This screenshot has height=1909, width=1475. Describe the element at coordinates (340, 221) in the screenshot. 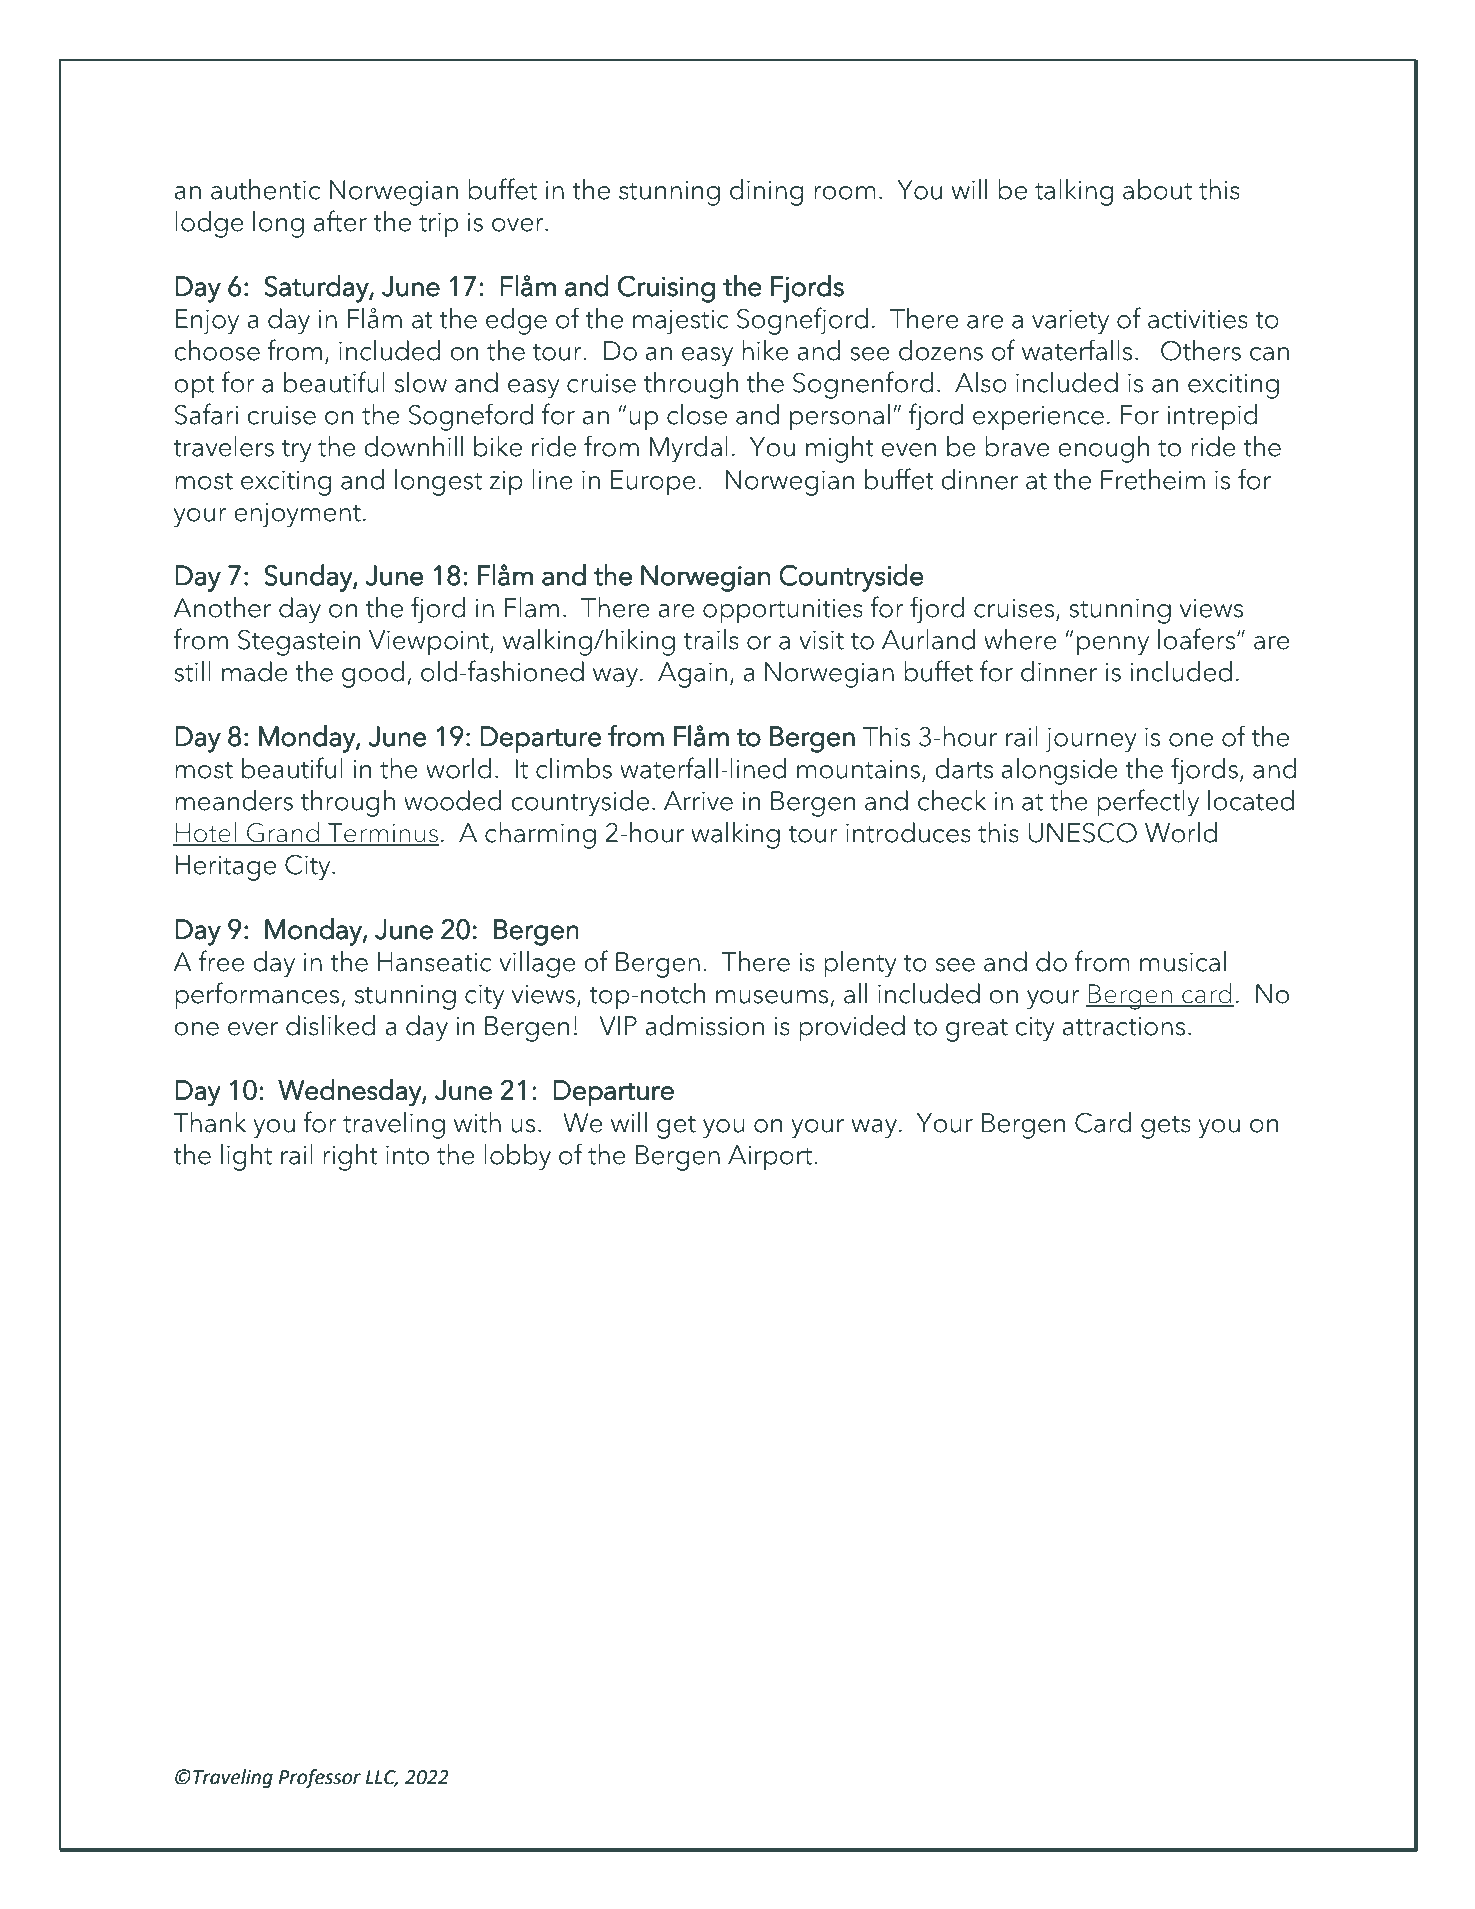

I see `after` at that location.
